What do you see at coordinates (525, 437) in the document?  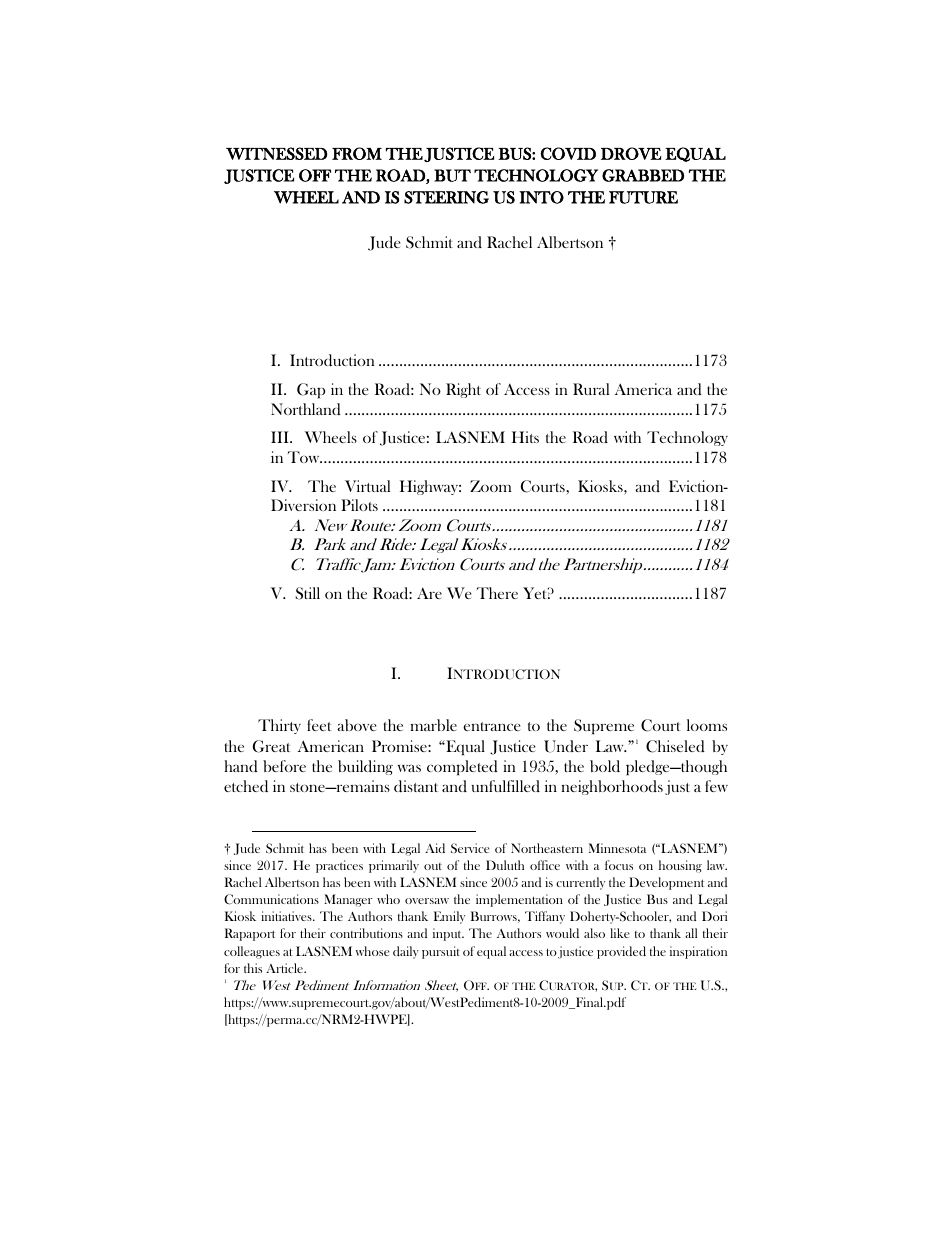 I see `Hits` at bounding box center [525, 437].
